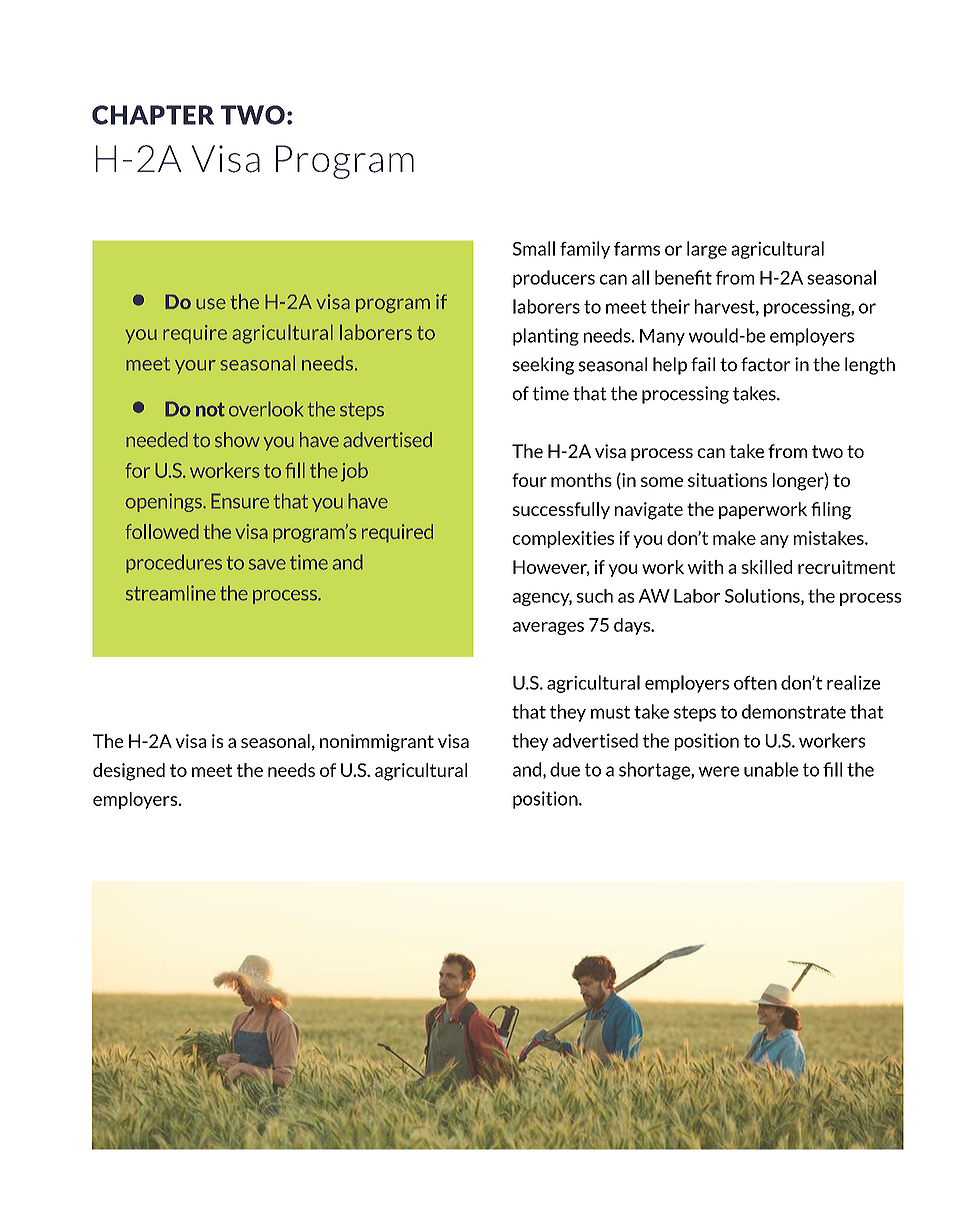 The width and height of the screenshot is (980, 1226). I want to click on planting, so click(546, 337).
